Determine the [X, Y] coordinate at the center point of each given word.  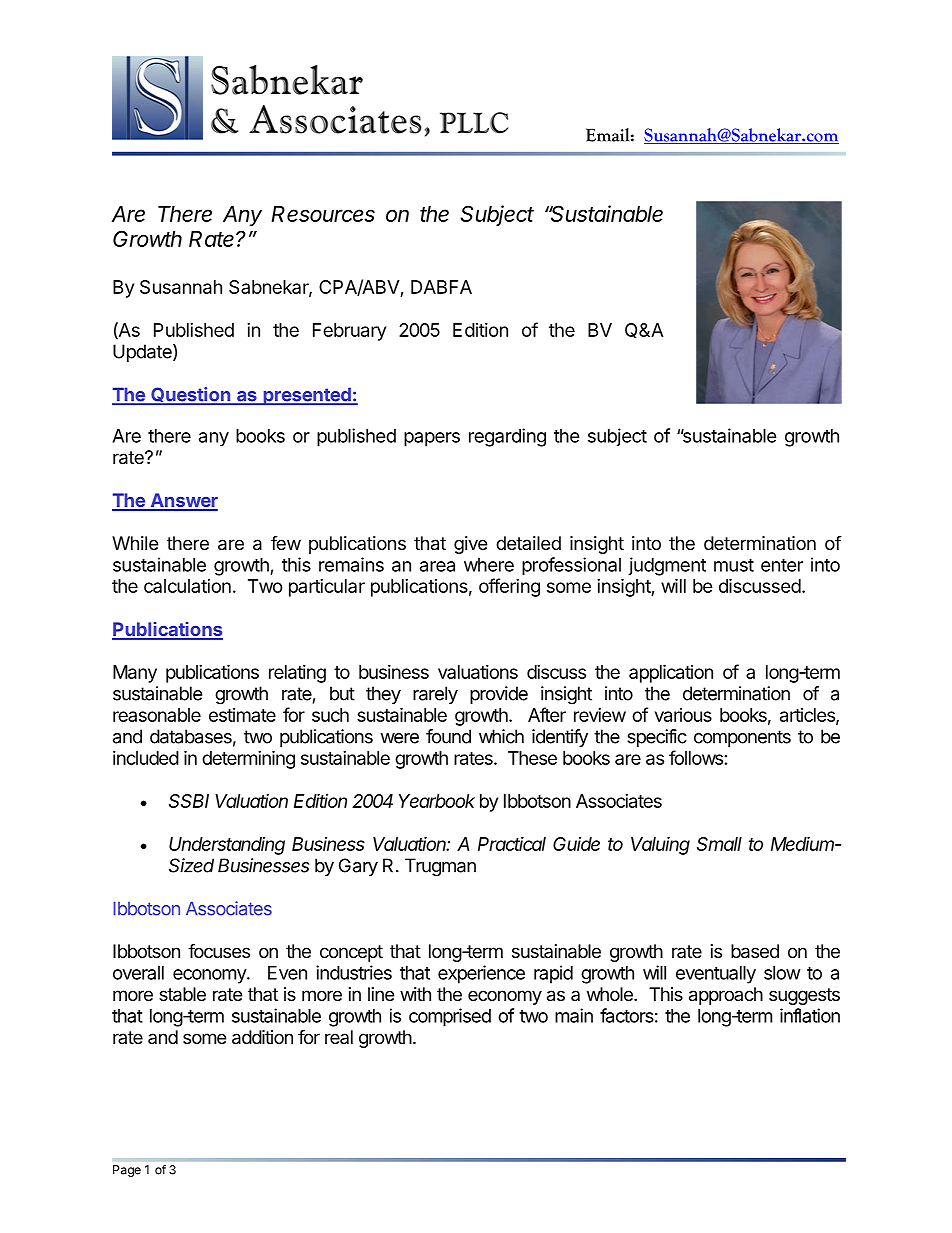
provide [499, 695]
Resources [323, 214]
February [349, 332]
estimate [242, 715]
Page [127, 1171]
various [683, 715]
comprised [450, 1017]
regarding [507, 437]
